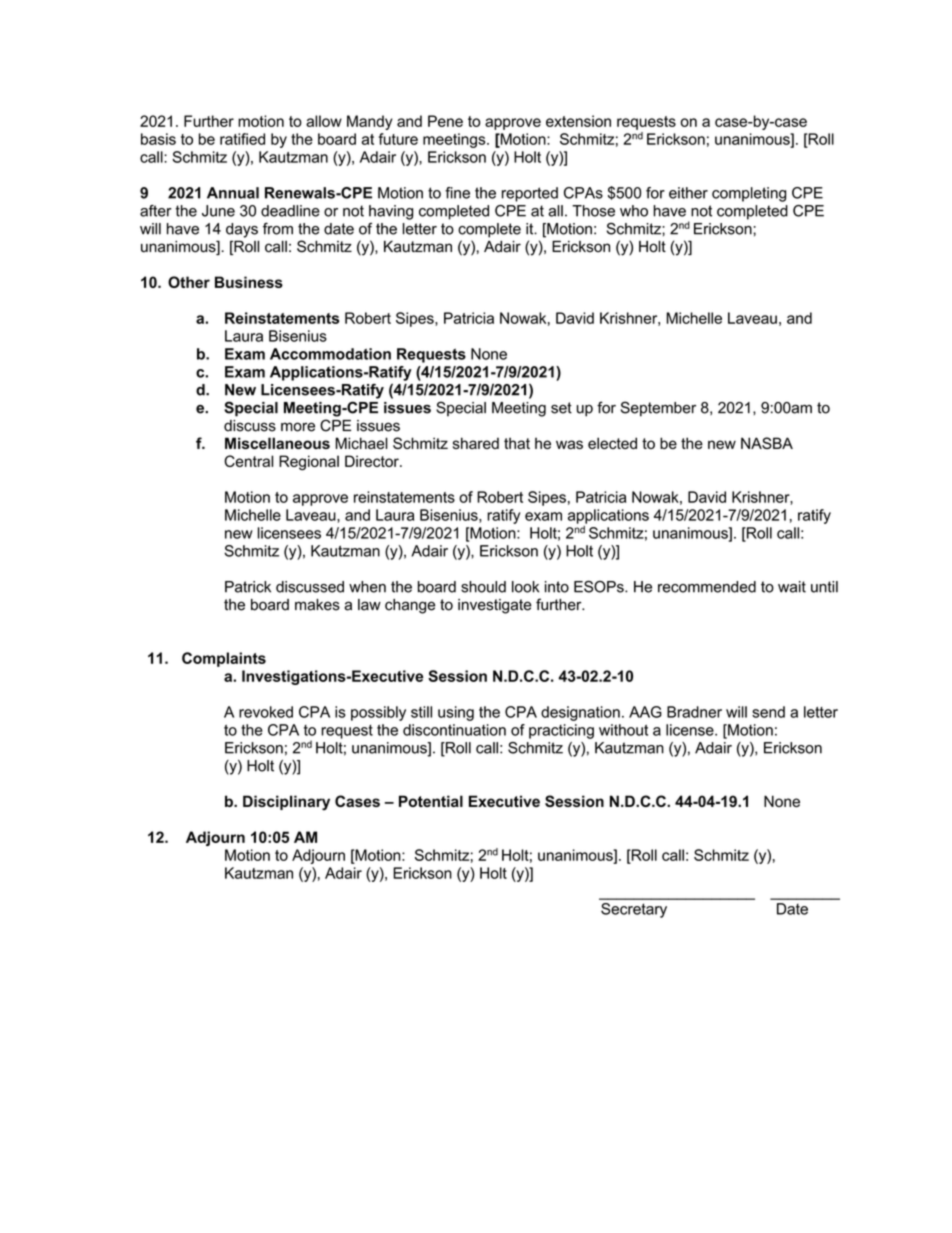 The image size is (952, 1233). Describe the element at coordinates (242, 139) in the document. I see `ratified` at that location.
